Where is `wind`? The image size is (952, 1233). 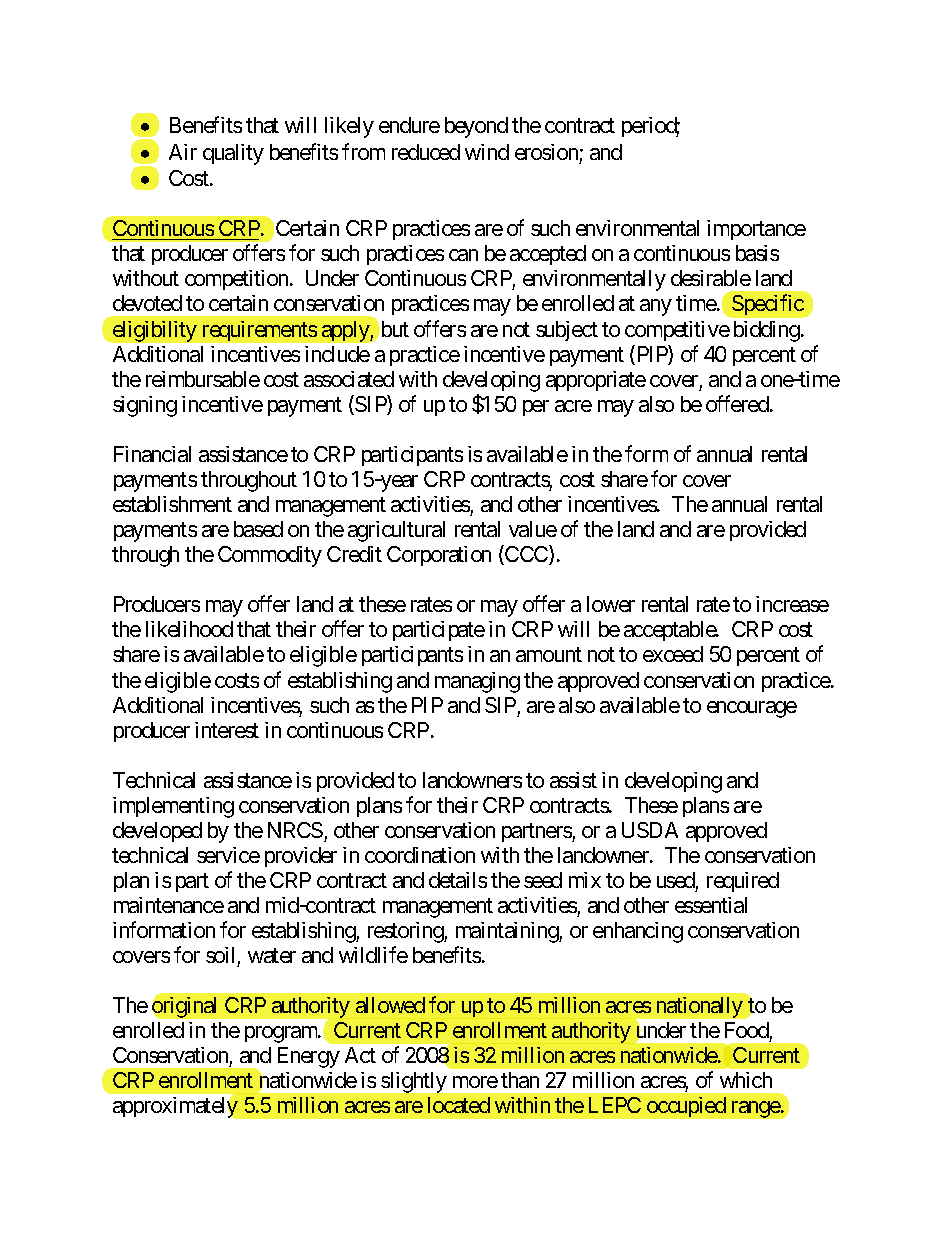
wind is located at coordinates (487, 152).
